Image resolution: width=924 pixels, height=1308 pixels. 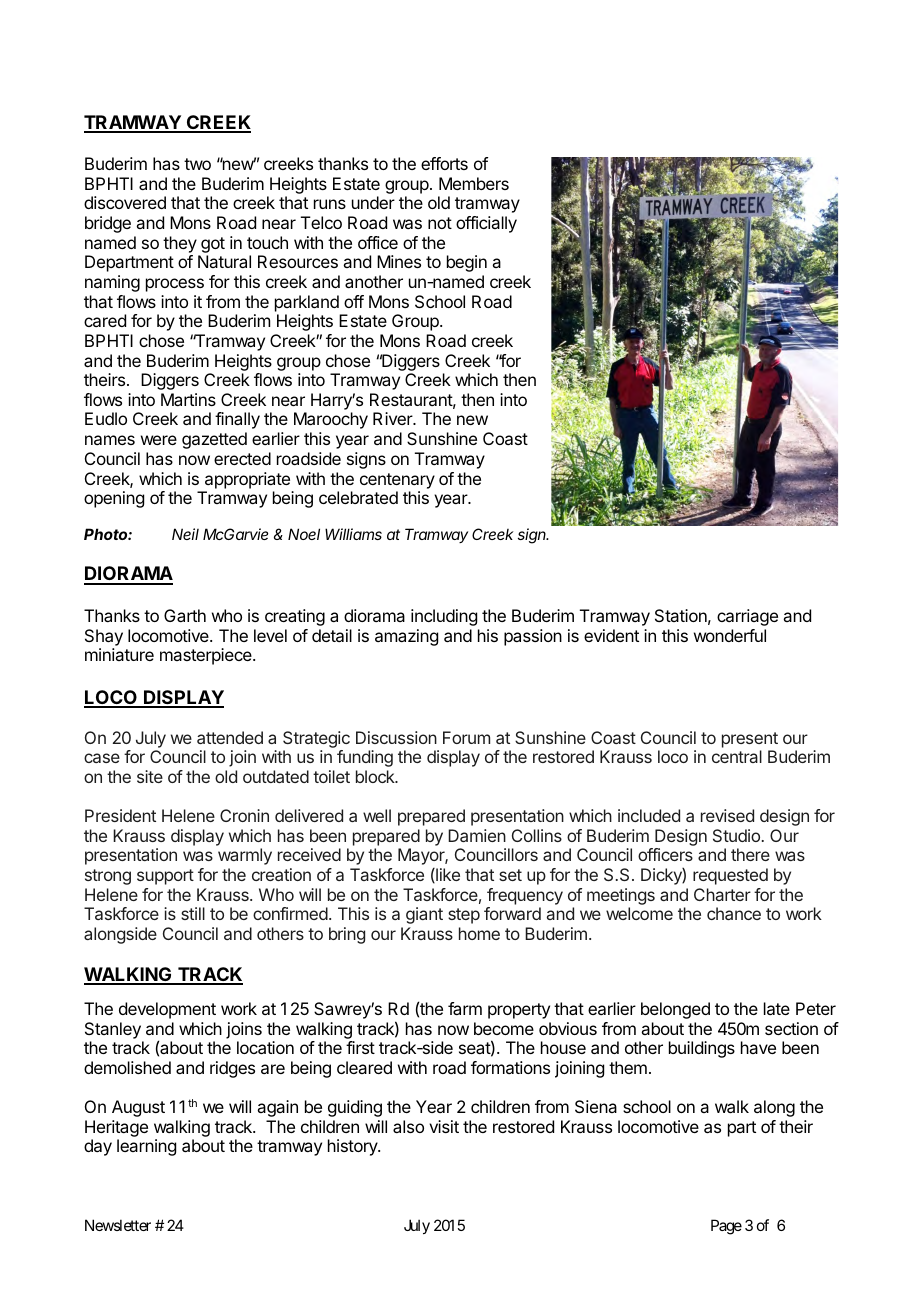 I want to click on wonderful, so click(x=730, y=635).
